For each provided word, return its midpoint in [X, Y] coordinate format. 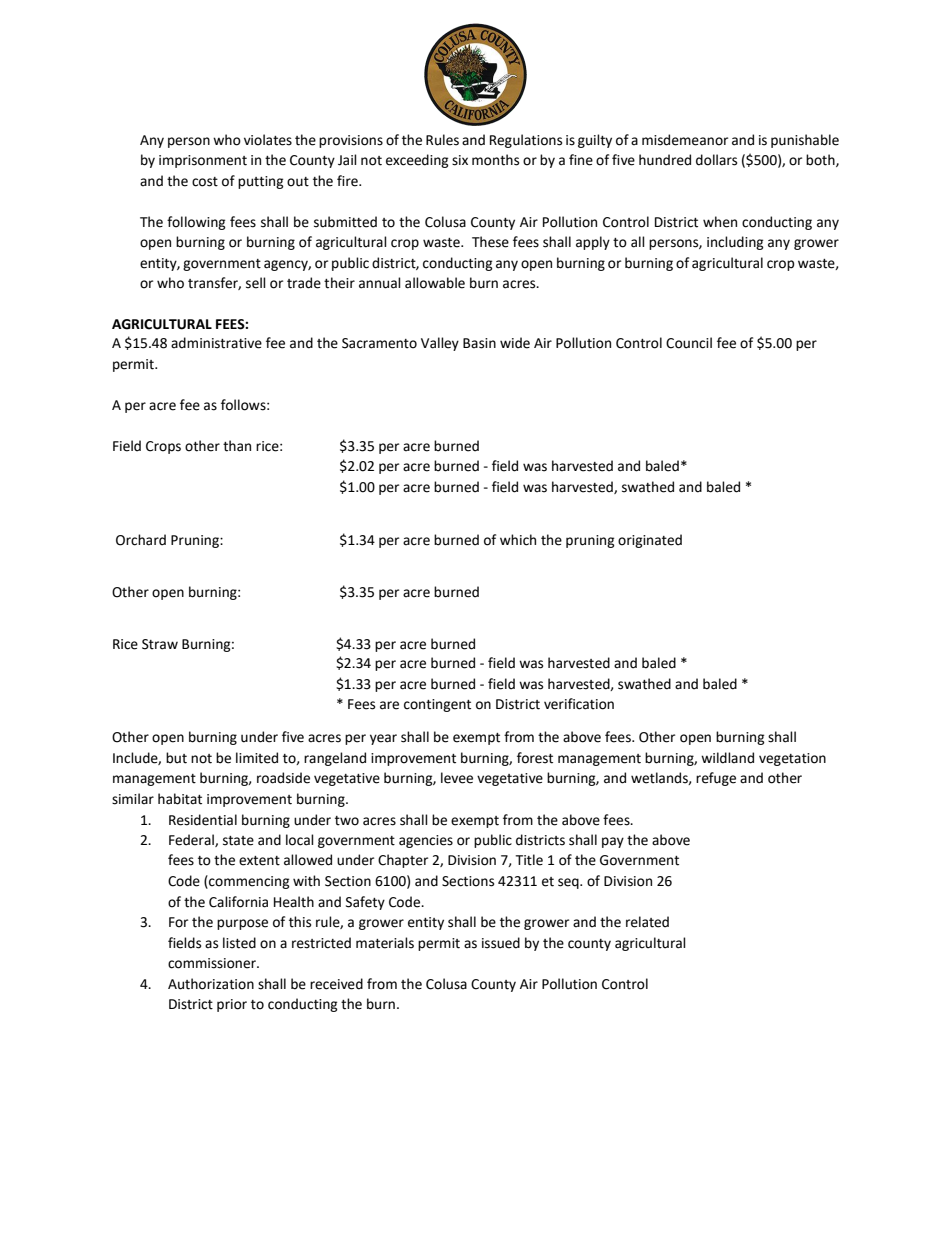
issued [501, 943]
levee [457, 778]
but [176, 758]
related [647, 922]
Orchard [141, 540]
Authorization [211, 984]
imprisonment [203, 161]
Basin [479, 343]
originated [650, 541]
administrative [216, 343]
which [518, 540]
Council [689, 343]
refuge [716, 779]
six [460, 160]
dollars [716, 160]
